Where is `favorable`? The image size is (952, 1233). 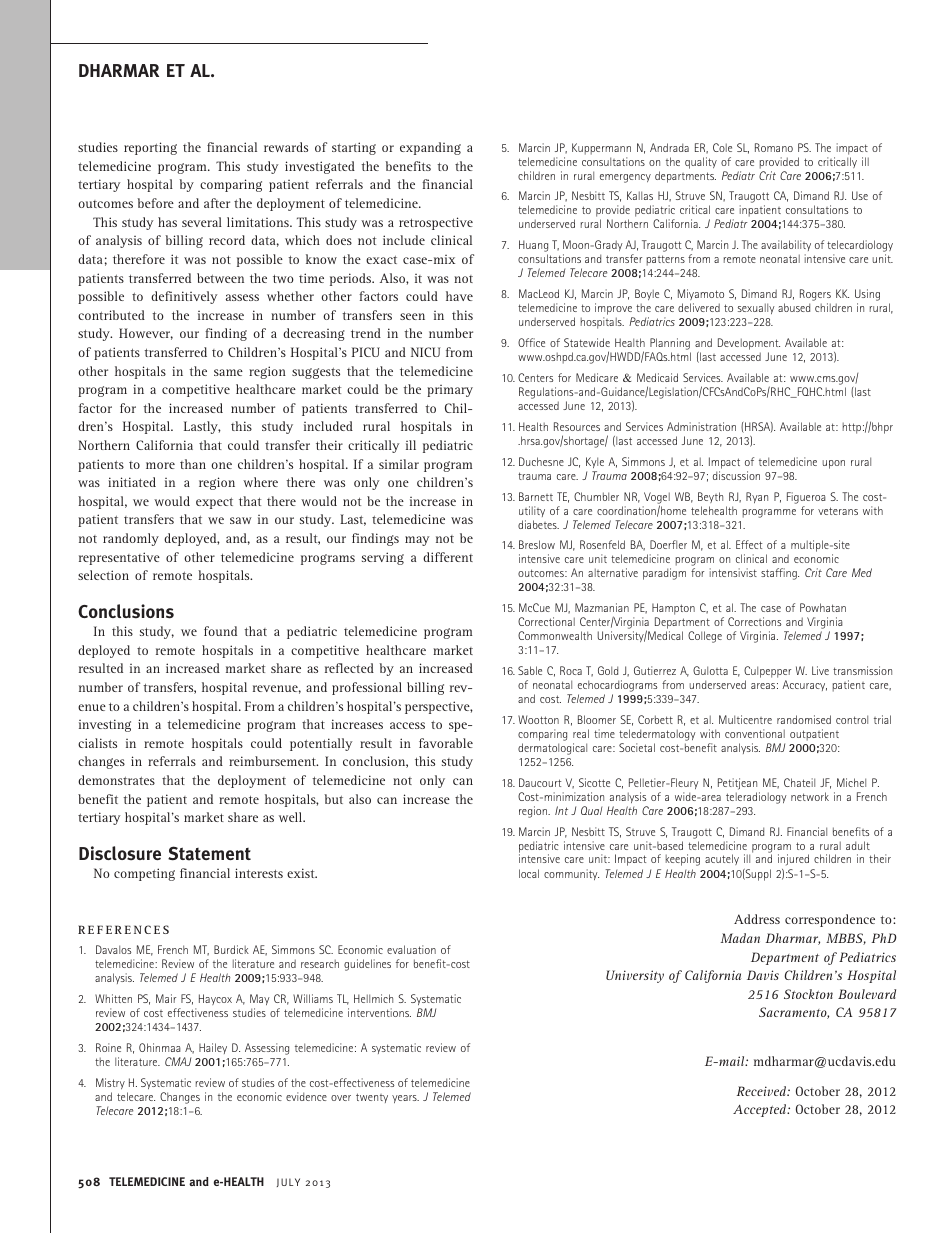 favorable is located at coordinates (446, 743).
